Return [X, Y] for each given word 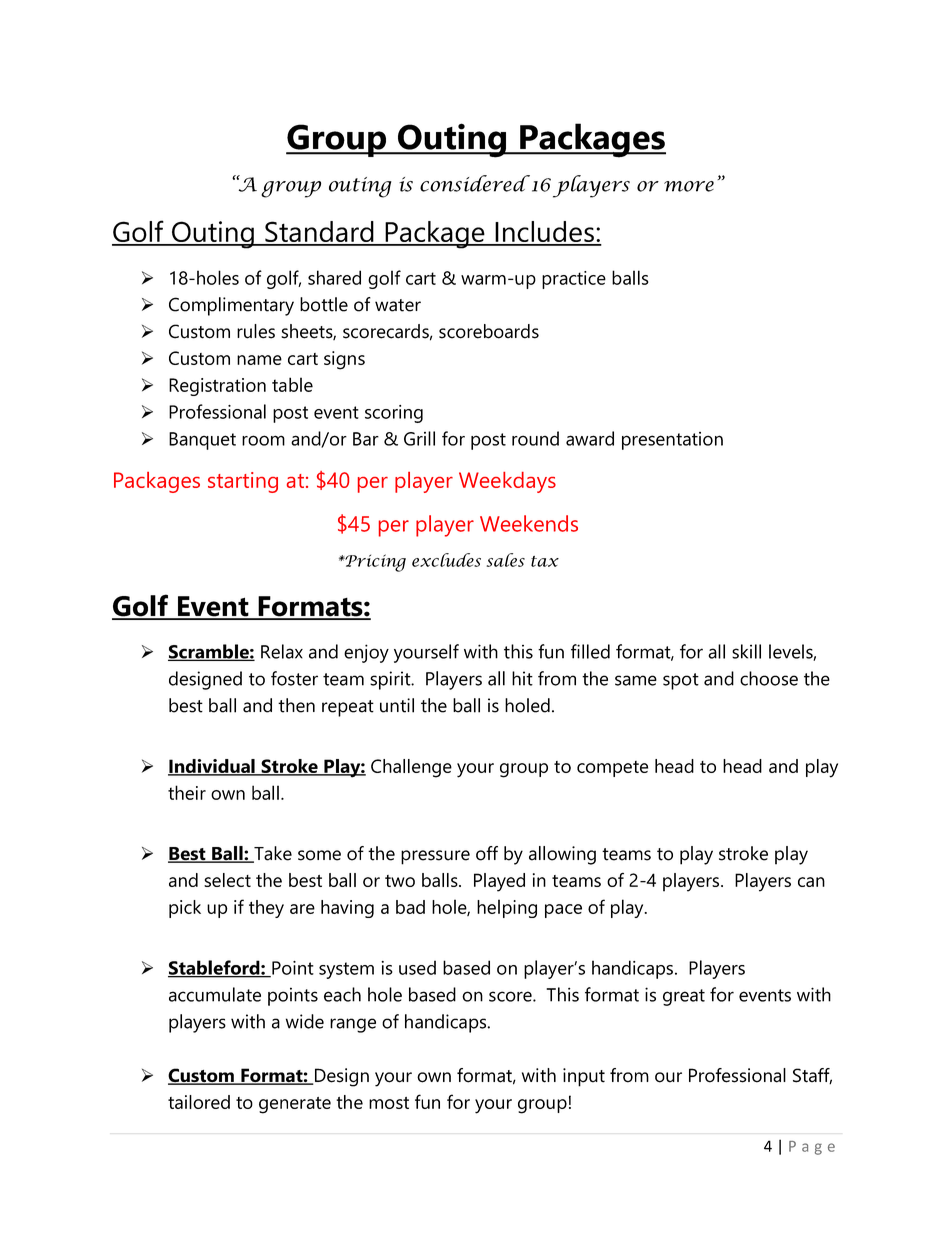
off [487, 853]
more [689, 186]
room [263, 440]
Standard [319, 233]
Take [272, 854]
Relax [282, 651]
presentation [672, 441]
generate [295, 1105]
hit [522, 678]
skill [746, 651]
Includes [544, 233]
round [535, 438]
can [811, 882]
